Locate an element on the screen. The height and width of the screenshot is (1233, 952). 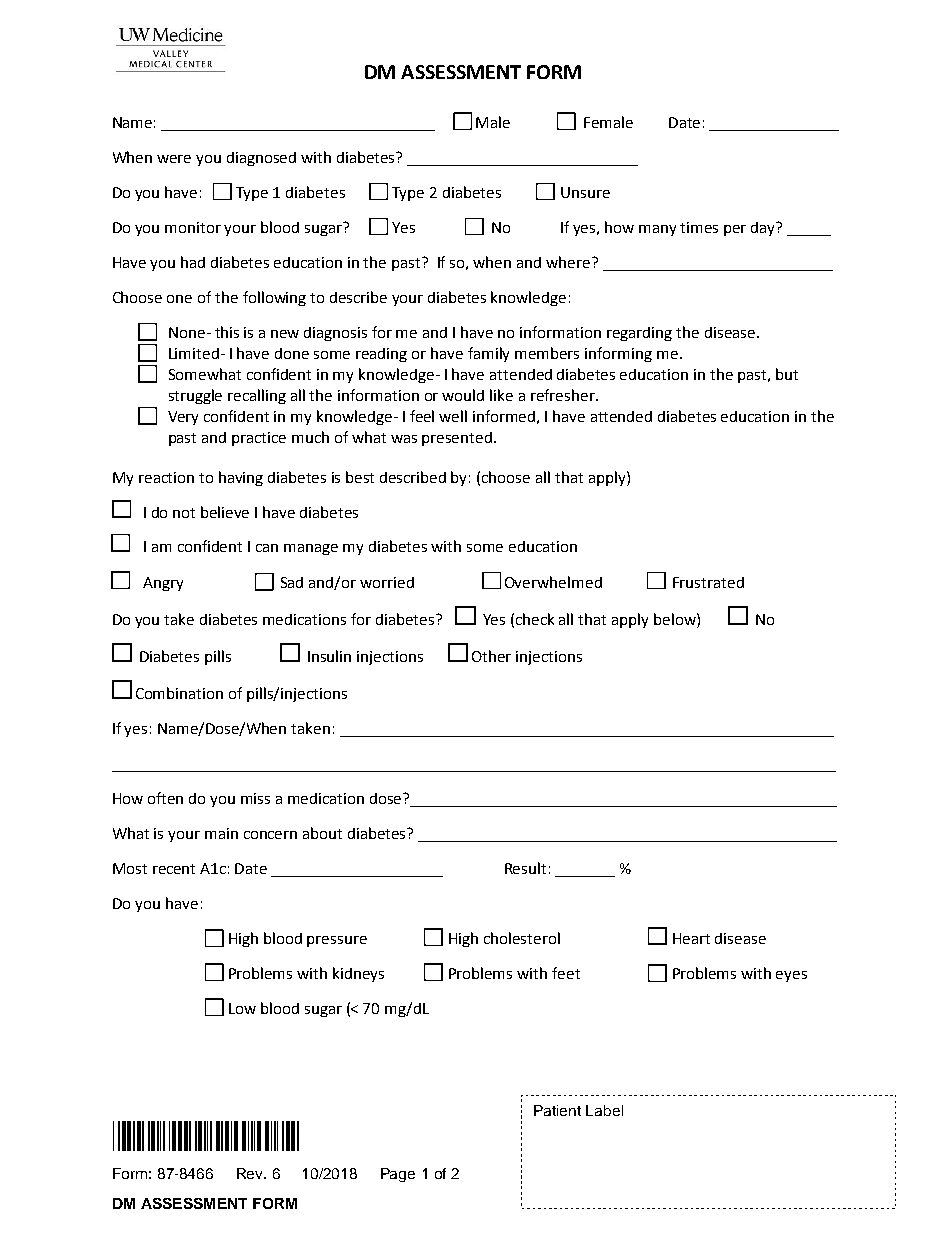
believe is located at coordinates (225, 512).
